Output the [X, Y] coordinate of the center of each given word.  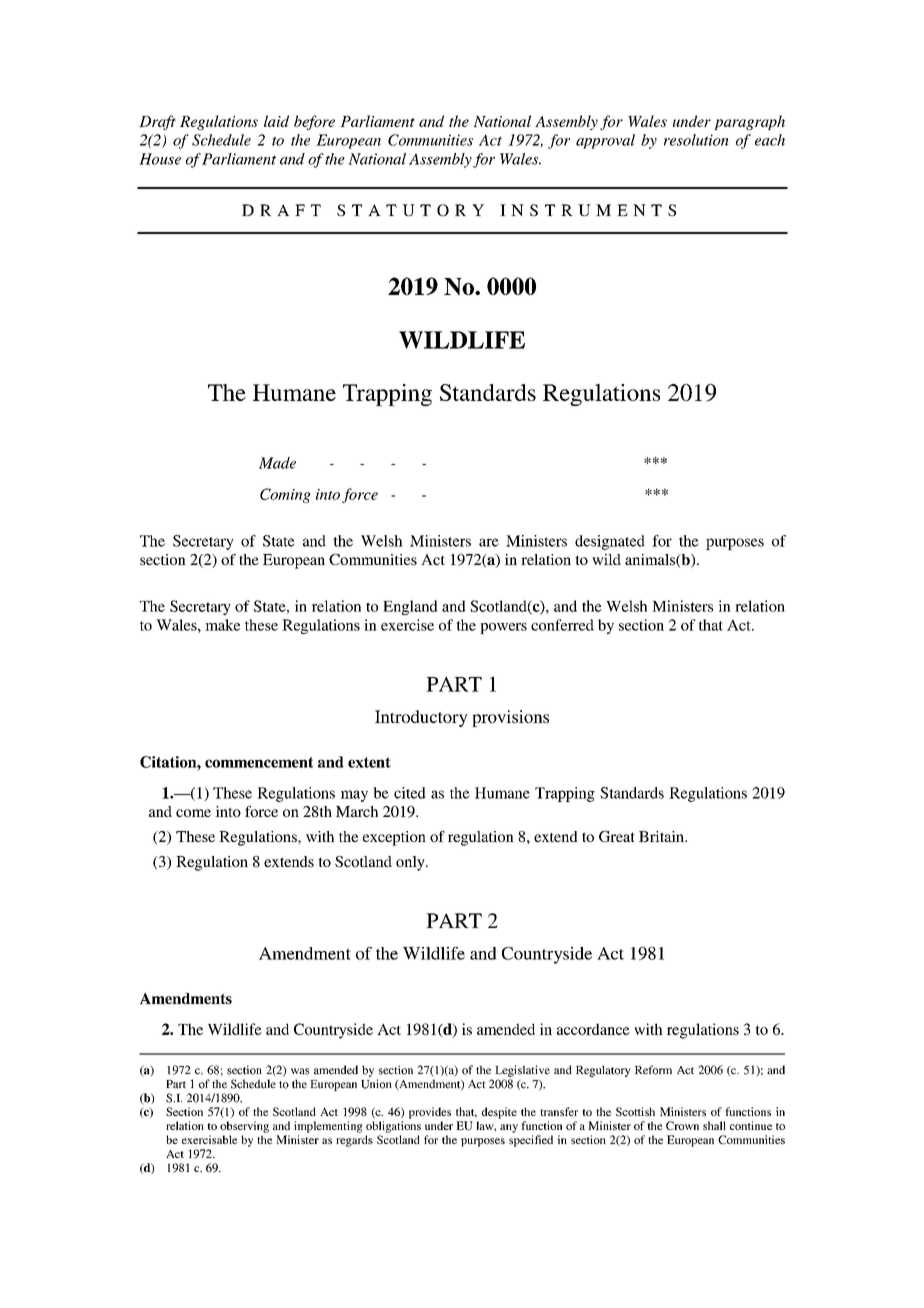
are [489, 542]
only [411, 863]
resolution [696, 140]
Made [277, 463]
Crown [682, 1125]
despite [499, 1113]
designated [610, 542]
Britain [662, 836]
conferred [562, 625]
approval [605, 141]
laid [276, 121]
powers [503, 628]
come [193, 813]
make [222, 625]
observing [244, 1127]
